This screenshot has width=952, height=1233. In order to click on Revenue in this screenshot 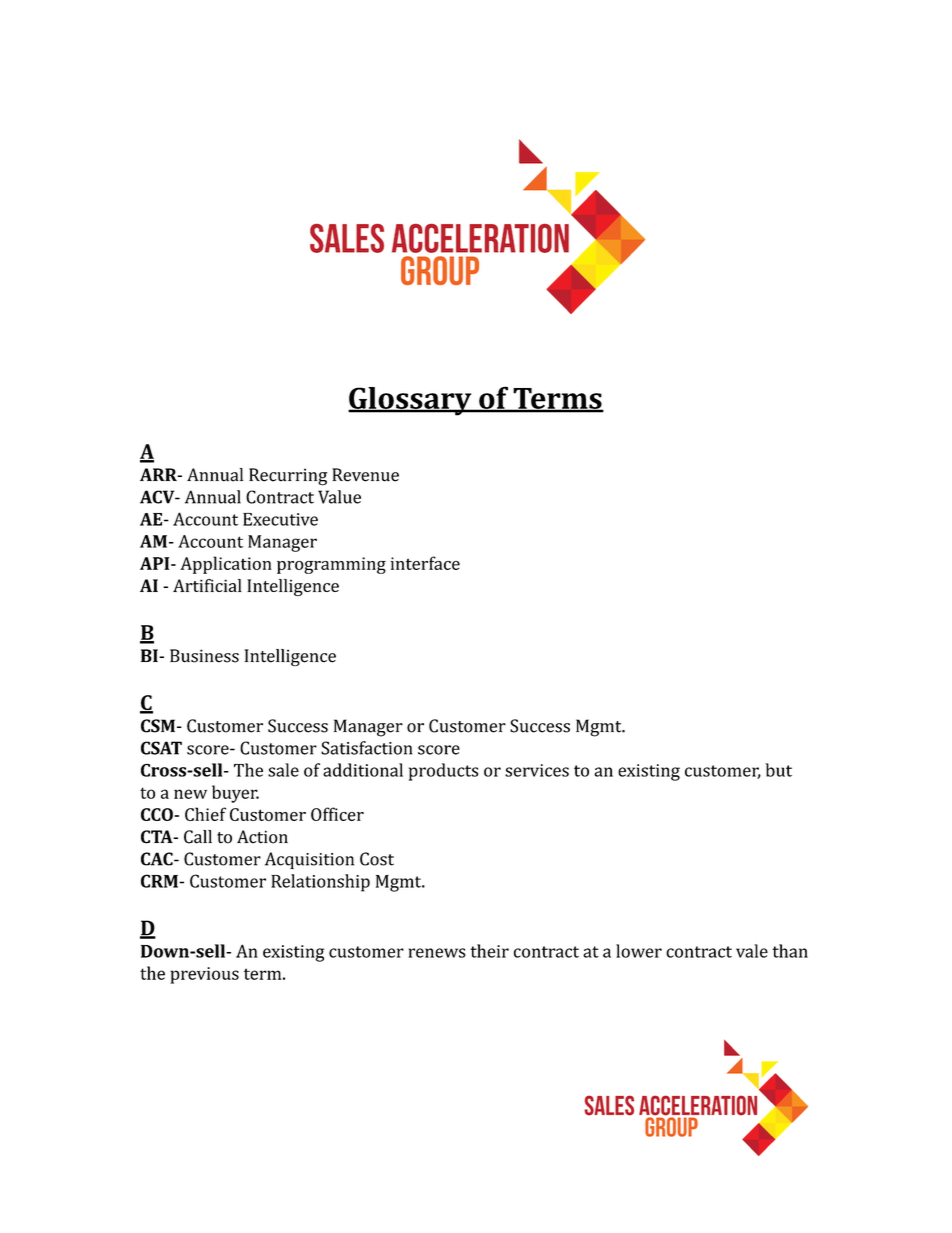, I will do `click(365, 475)`.
